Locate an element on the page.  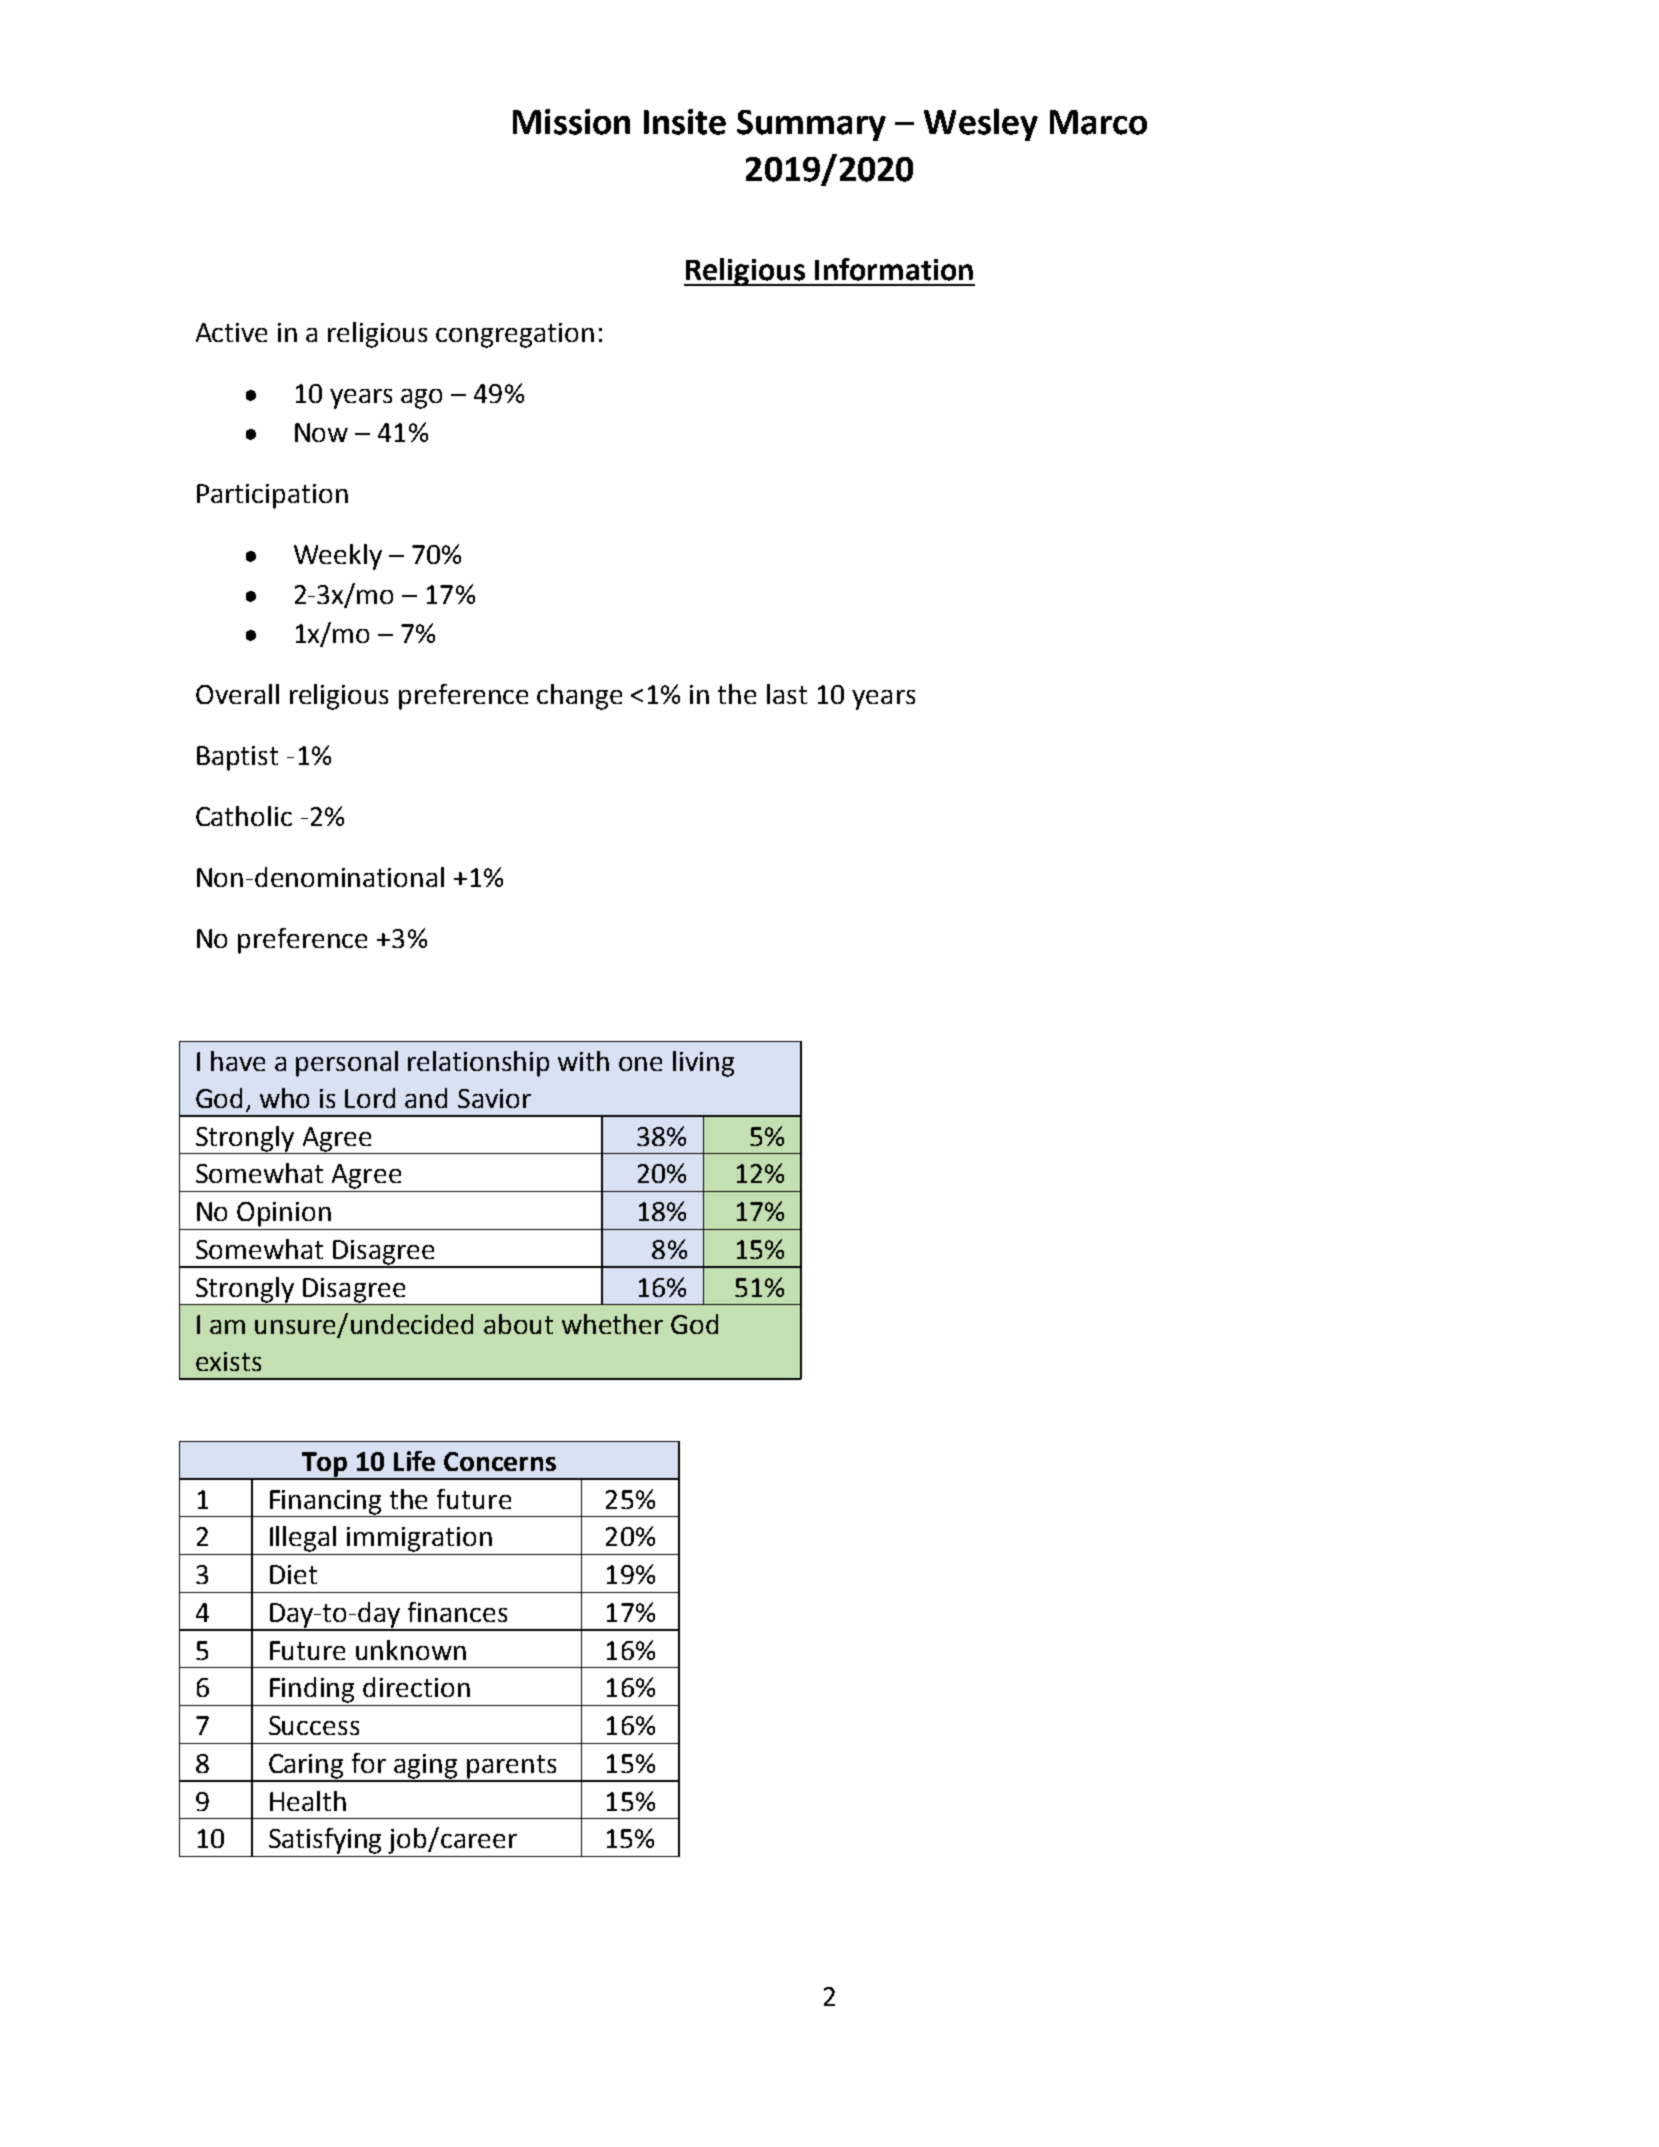
Wesley is located at coordinates (981, 124).
